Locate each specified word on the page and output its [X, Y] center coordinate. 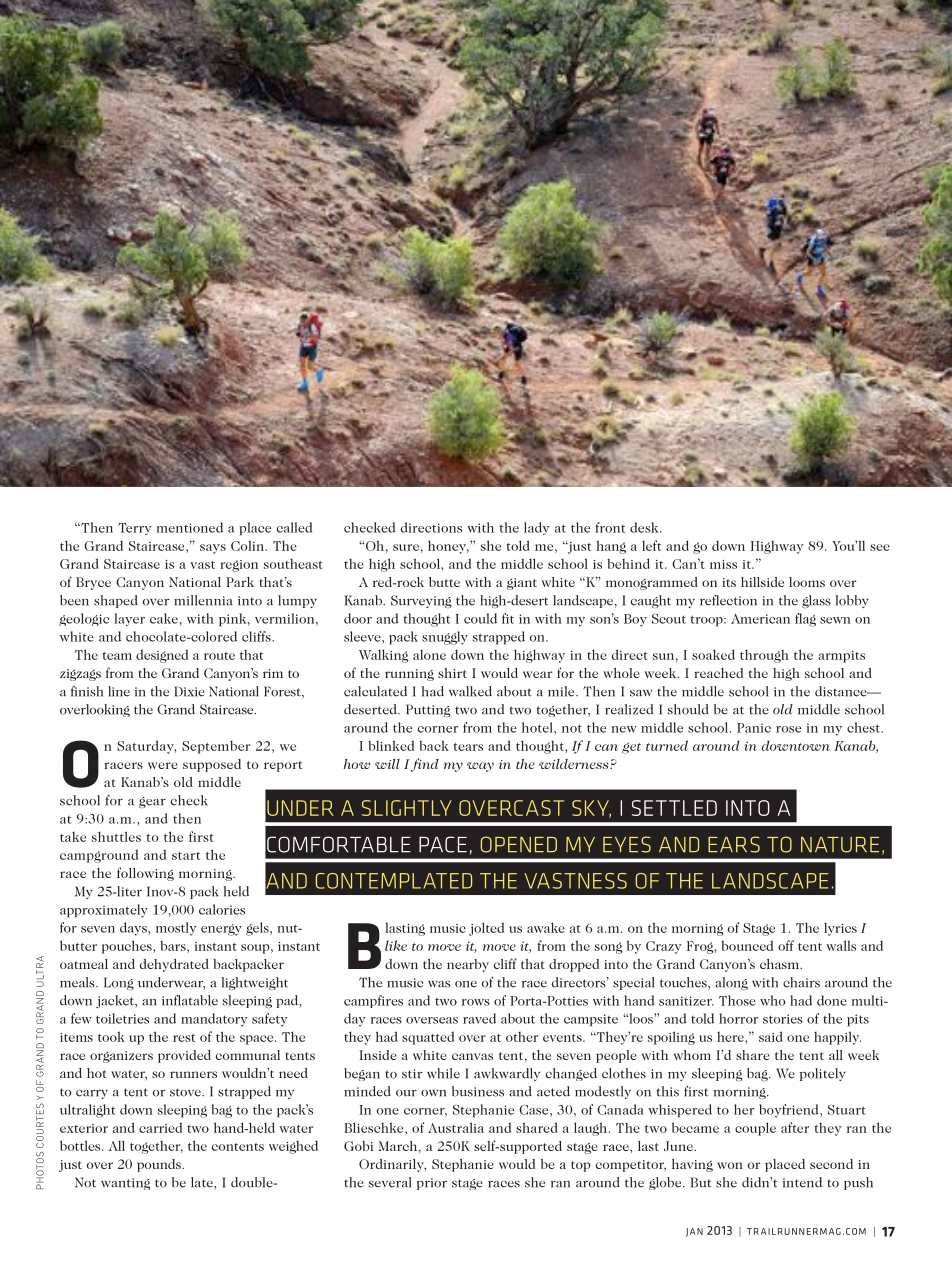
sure [406, 547]
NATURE [840, 845]
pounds [160, 1165]
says [213, 549]
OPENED [519, 844]
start [186, 856]
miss [723, 564]
